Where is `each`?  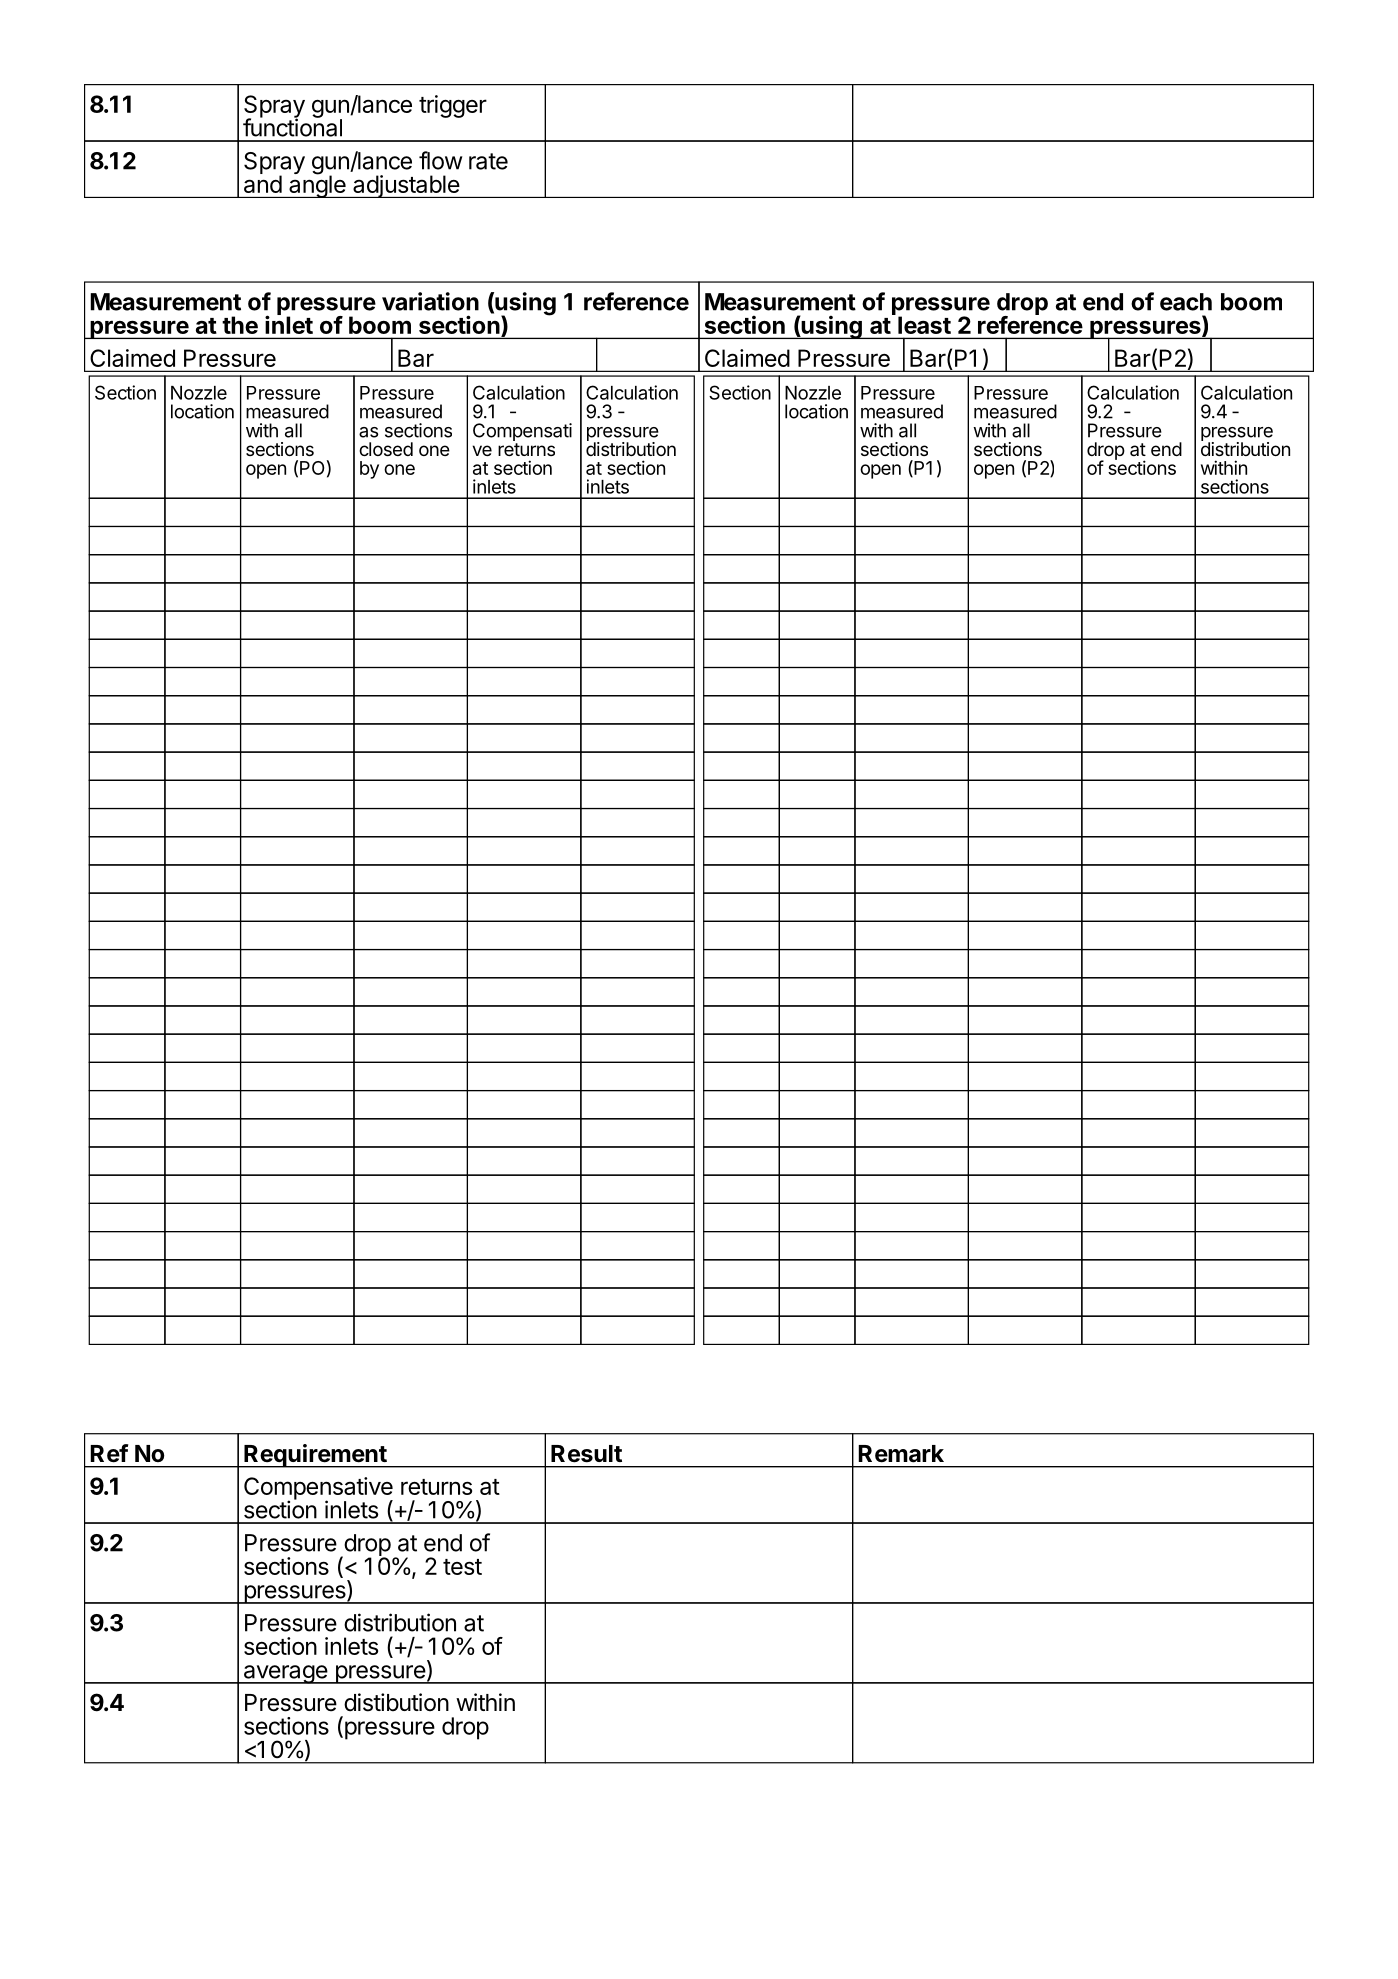 each is located at coordinates (1186, 302).
